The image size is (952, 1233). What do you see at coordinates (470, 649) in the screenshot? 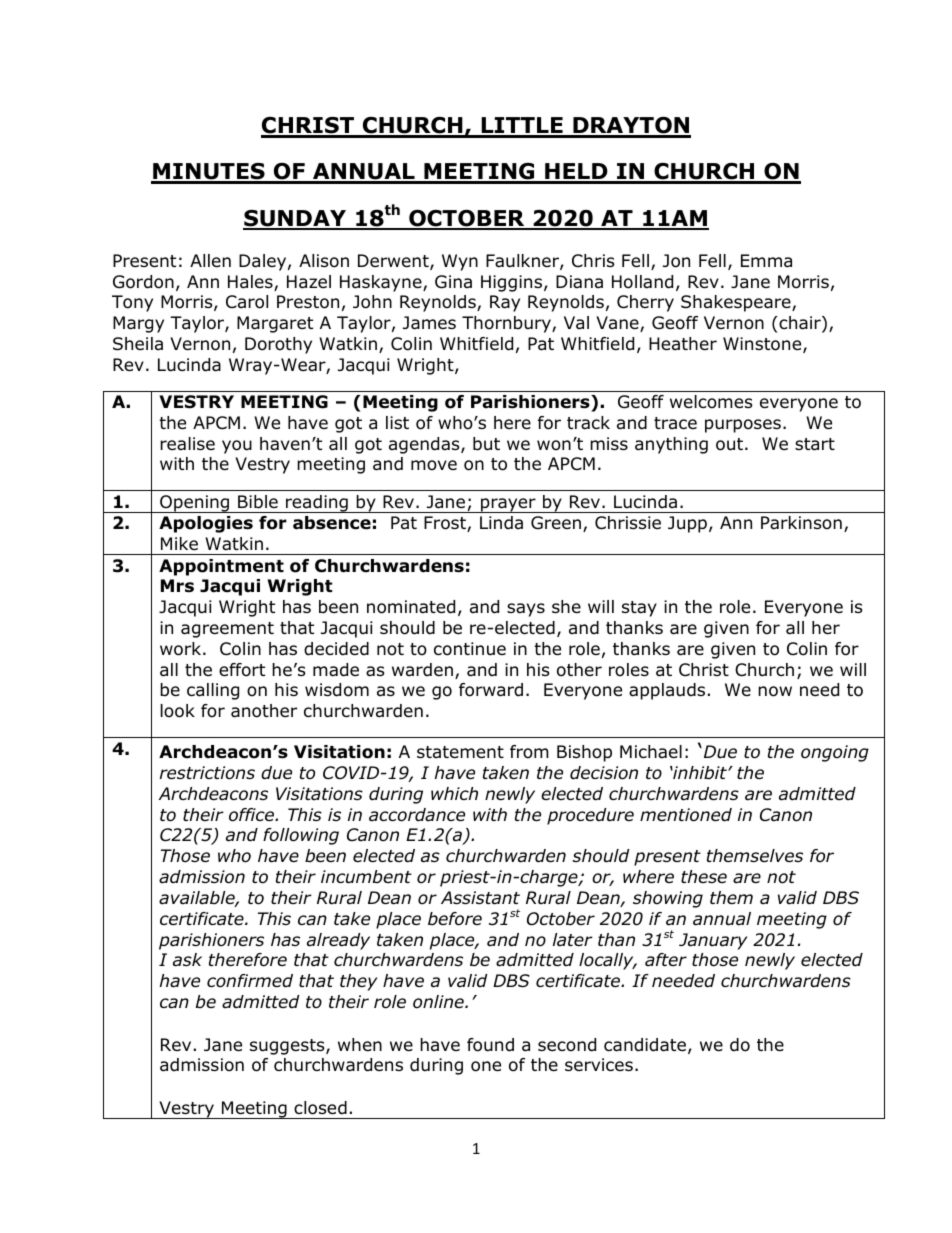
I see `continue` at bounding box center [470, 649].
